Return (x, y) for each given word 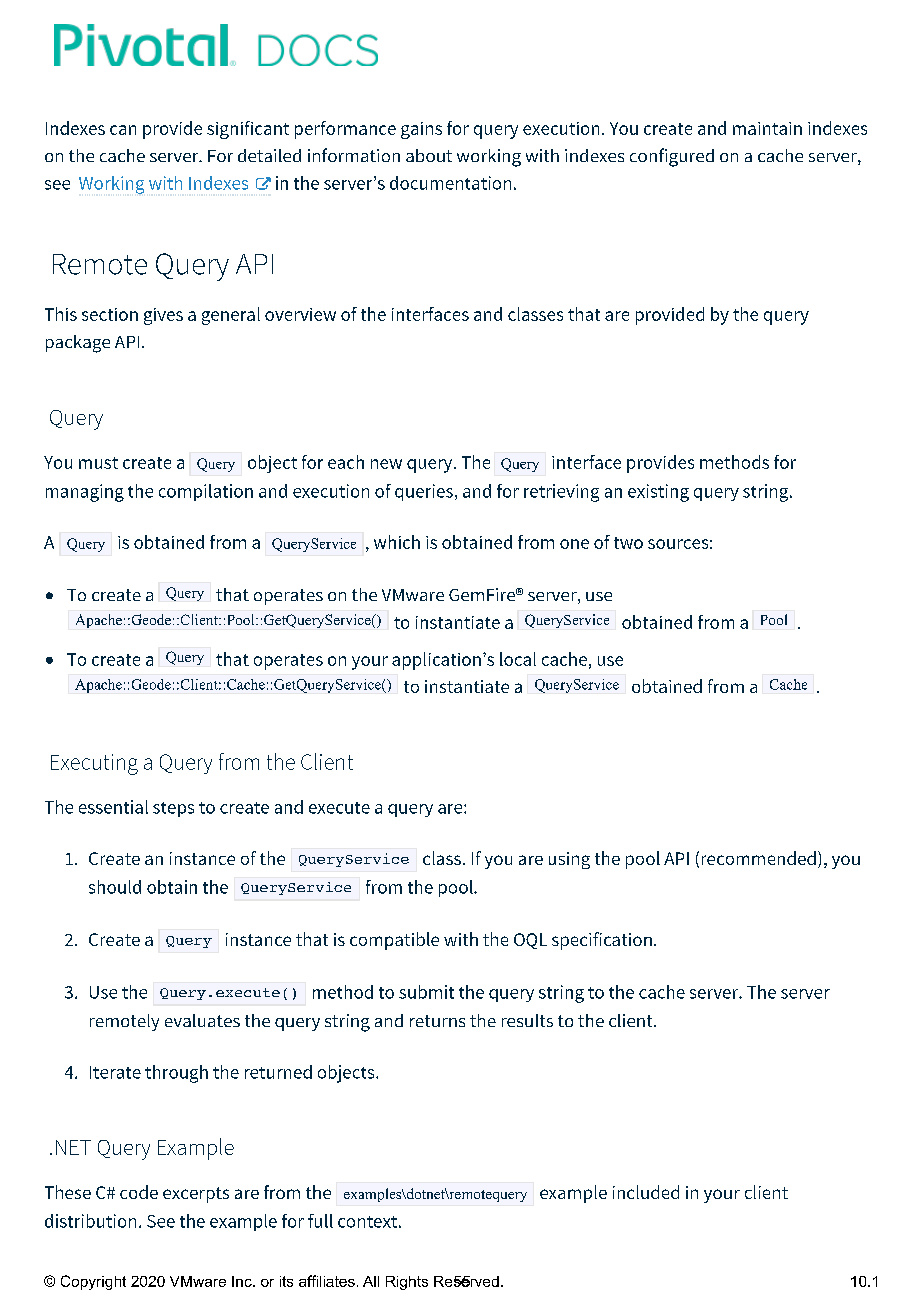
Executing (94, 764)
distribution (90, 1221)
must (98, 463)
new (386, 464)
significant (248, 130)
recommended (759, 858)
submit (426, 992)
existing (658, 493)
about (429, 155)
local (518, 659)
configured (672, 157)
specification (602, 941)
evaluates (202, 1020)
